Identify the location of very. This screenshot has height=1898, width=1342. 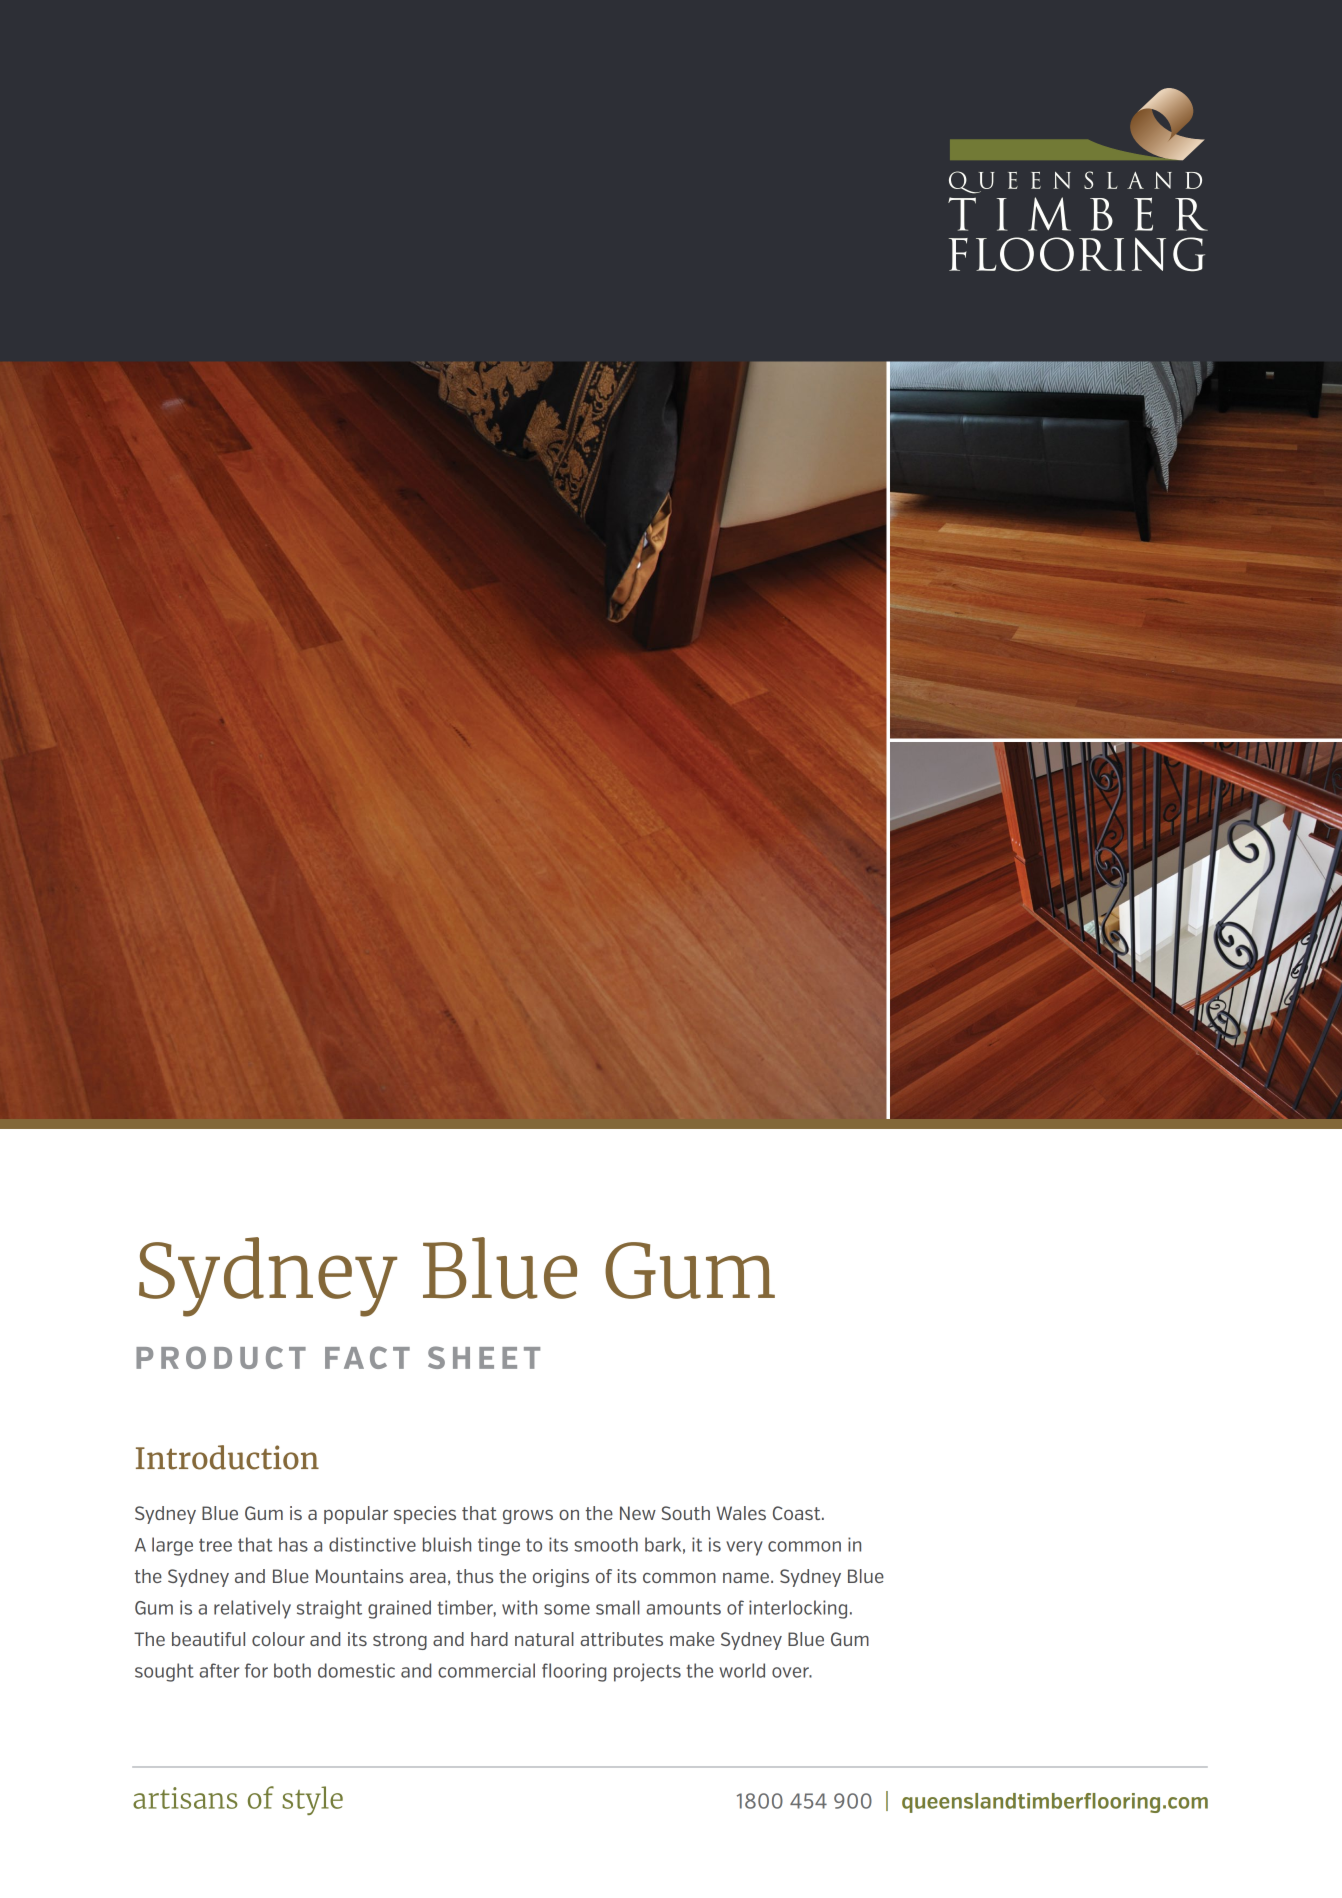
(744, 1548).
